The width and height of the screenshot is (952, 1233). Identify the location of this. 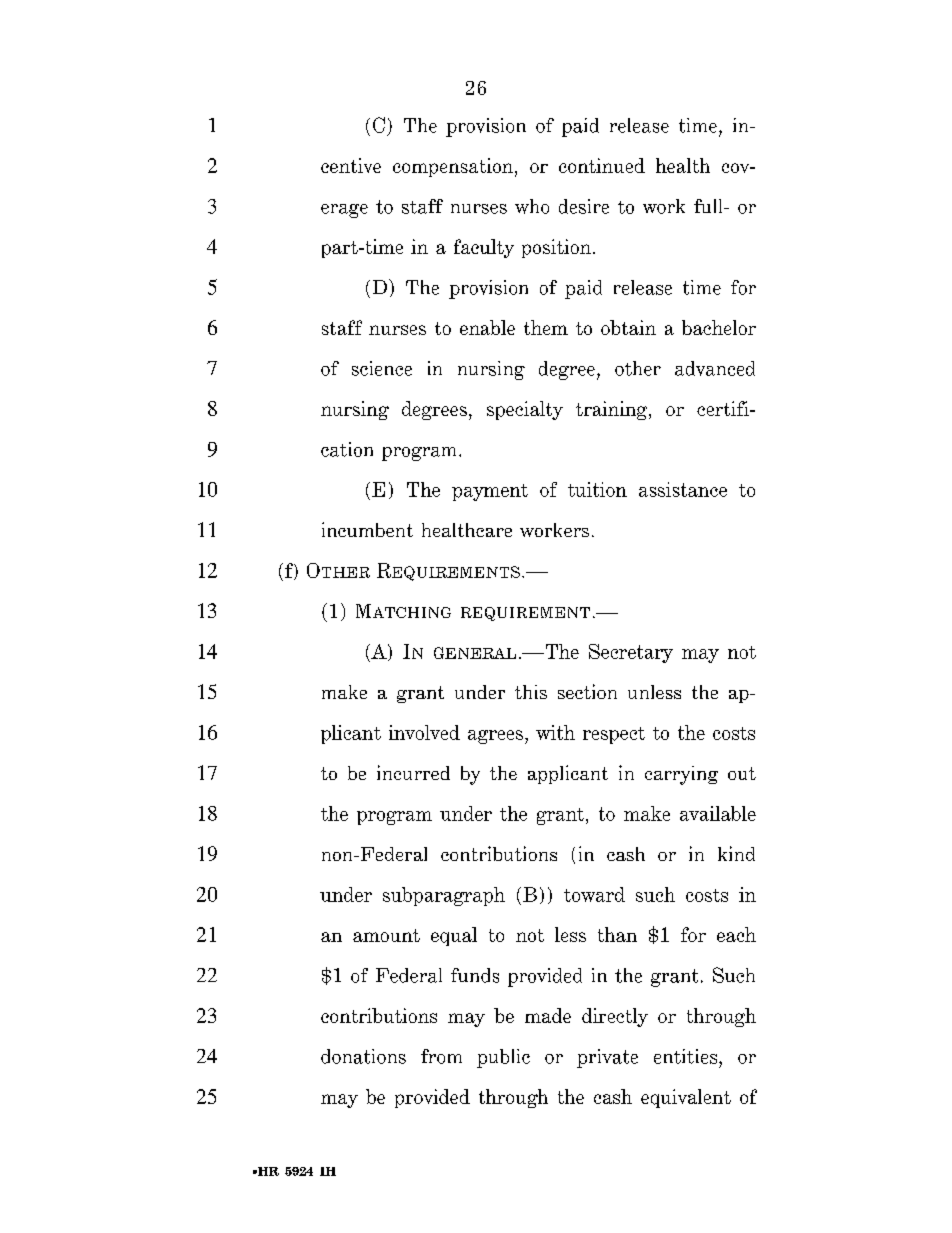
(531, 692).
